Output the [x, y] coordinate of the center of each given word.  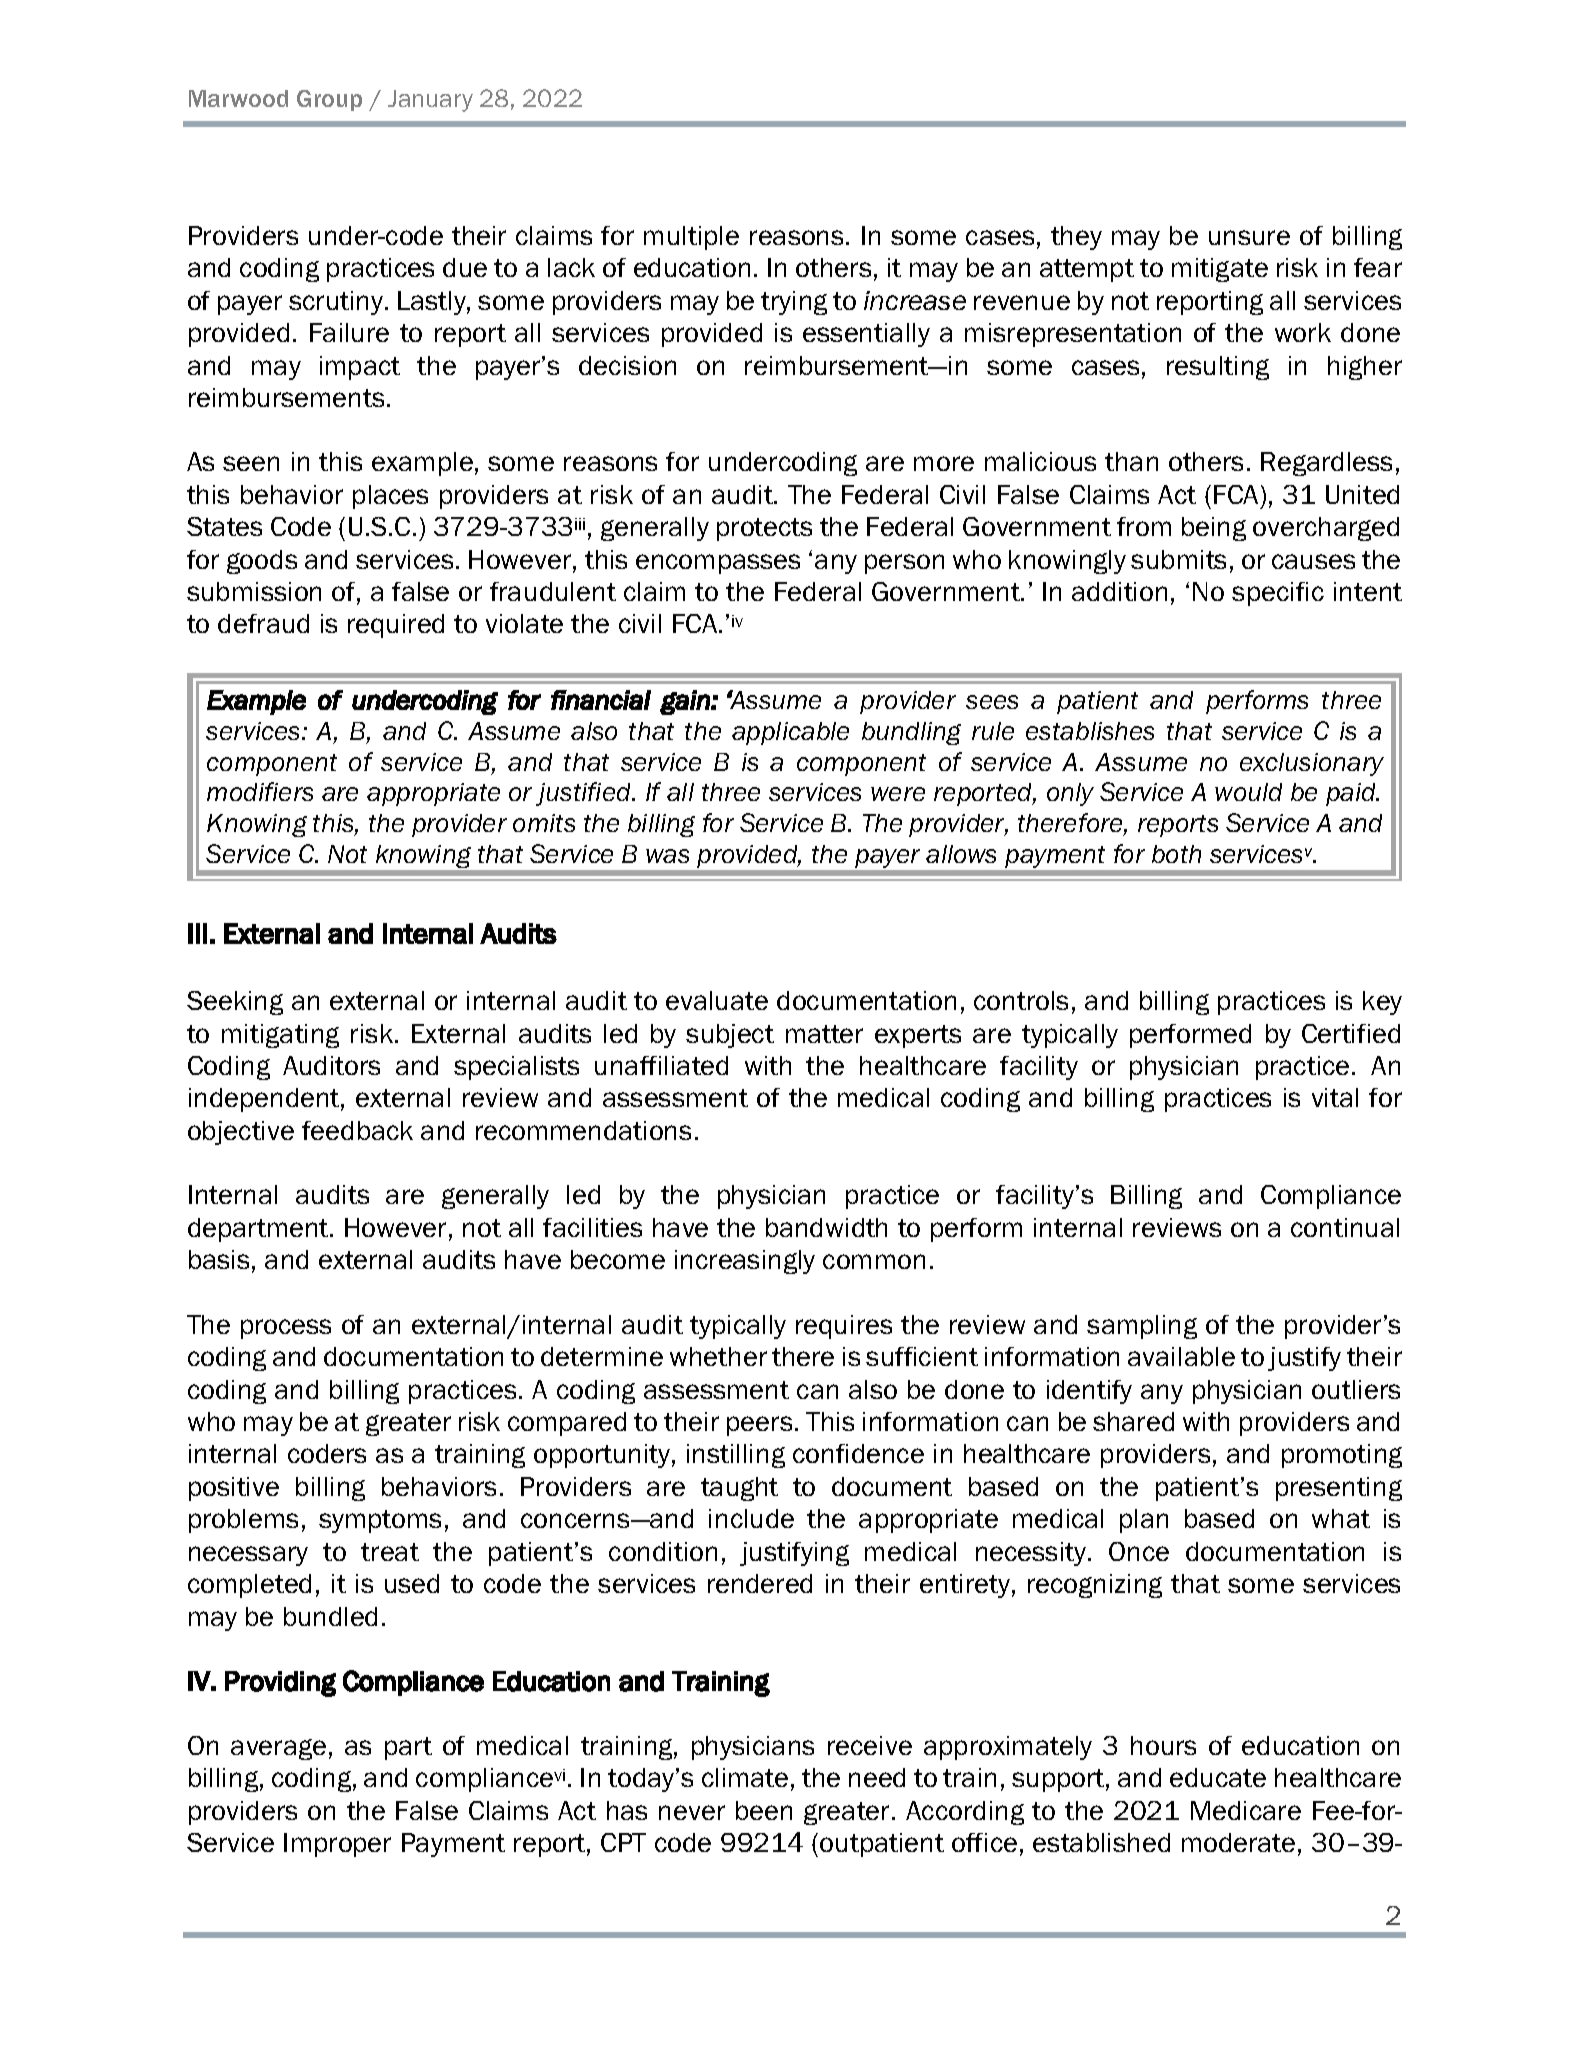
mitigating [280, 1036]
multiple [691, 238]
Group [329, 100]
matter [824, 1034]
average [278, 1749]
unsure [1249, 237]
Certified [1351, 1033]
